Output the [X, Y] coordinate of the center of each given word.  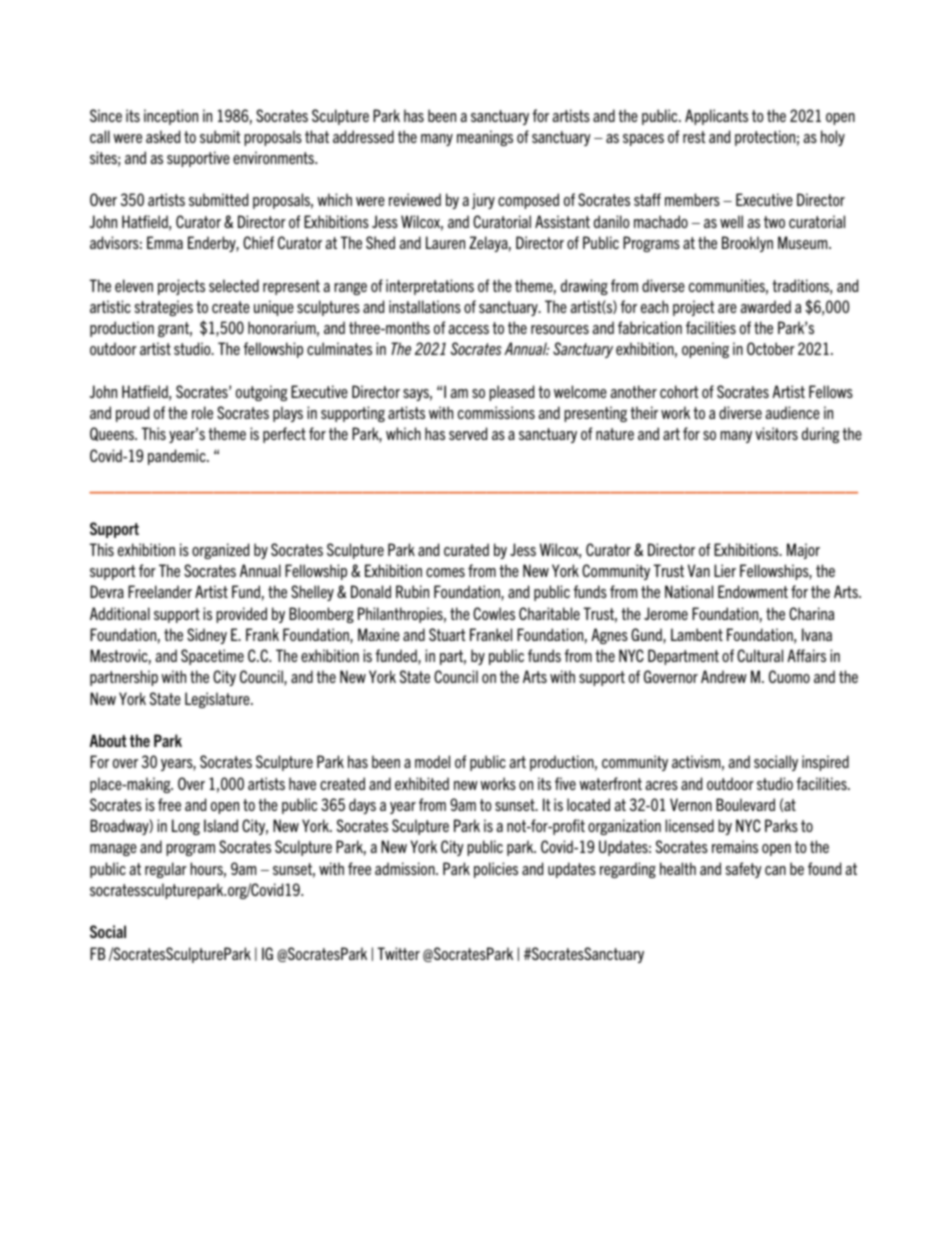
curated [466, 549]
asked [163, 136]
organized [220, 551]
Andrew [724, 676]
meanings [485, 138]
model [432, 761]
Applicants [716, 117]
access [469, 329]
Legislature [218, 700]
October [771, 348]
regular [166, 870]
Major [803, 551]
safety [744, 870]
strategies [164, 308]
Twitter [399, 953]
